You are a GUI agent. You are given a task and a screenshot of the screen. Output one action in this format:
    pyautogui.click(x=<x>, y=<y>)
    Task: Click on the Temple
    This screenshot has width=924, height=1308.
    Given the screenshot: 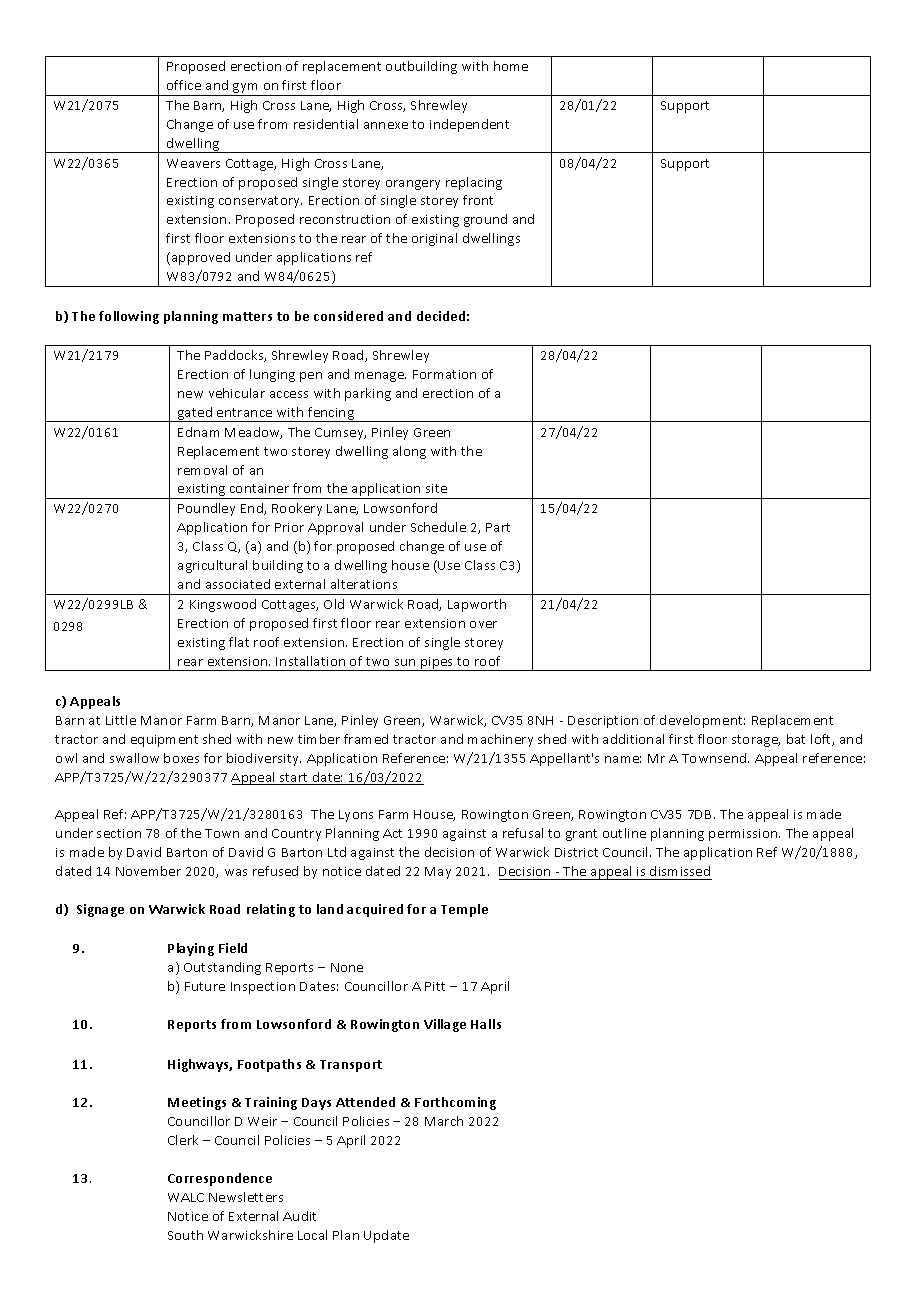 What is the action you would take?
    pyautogui.click(x=464, y=910)
